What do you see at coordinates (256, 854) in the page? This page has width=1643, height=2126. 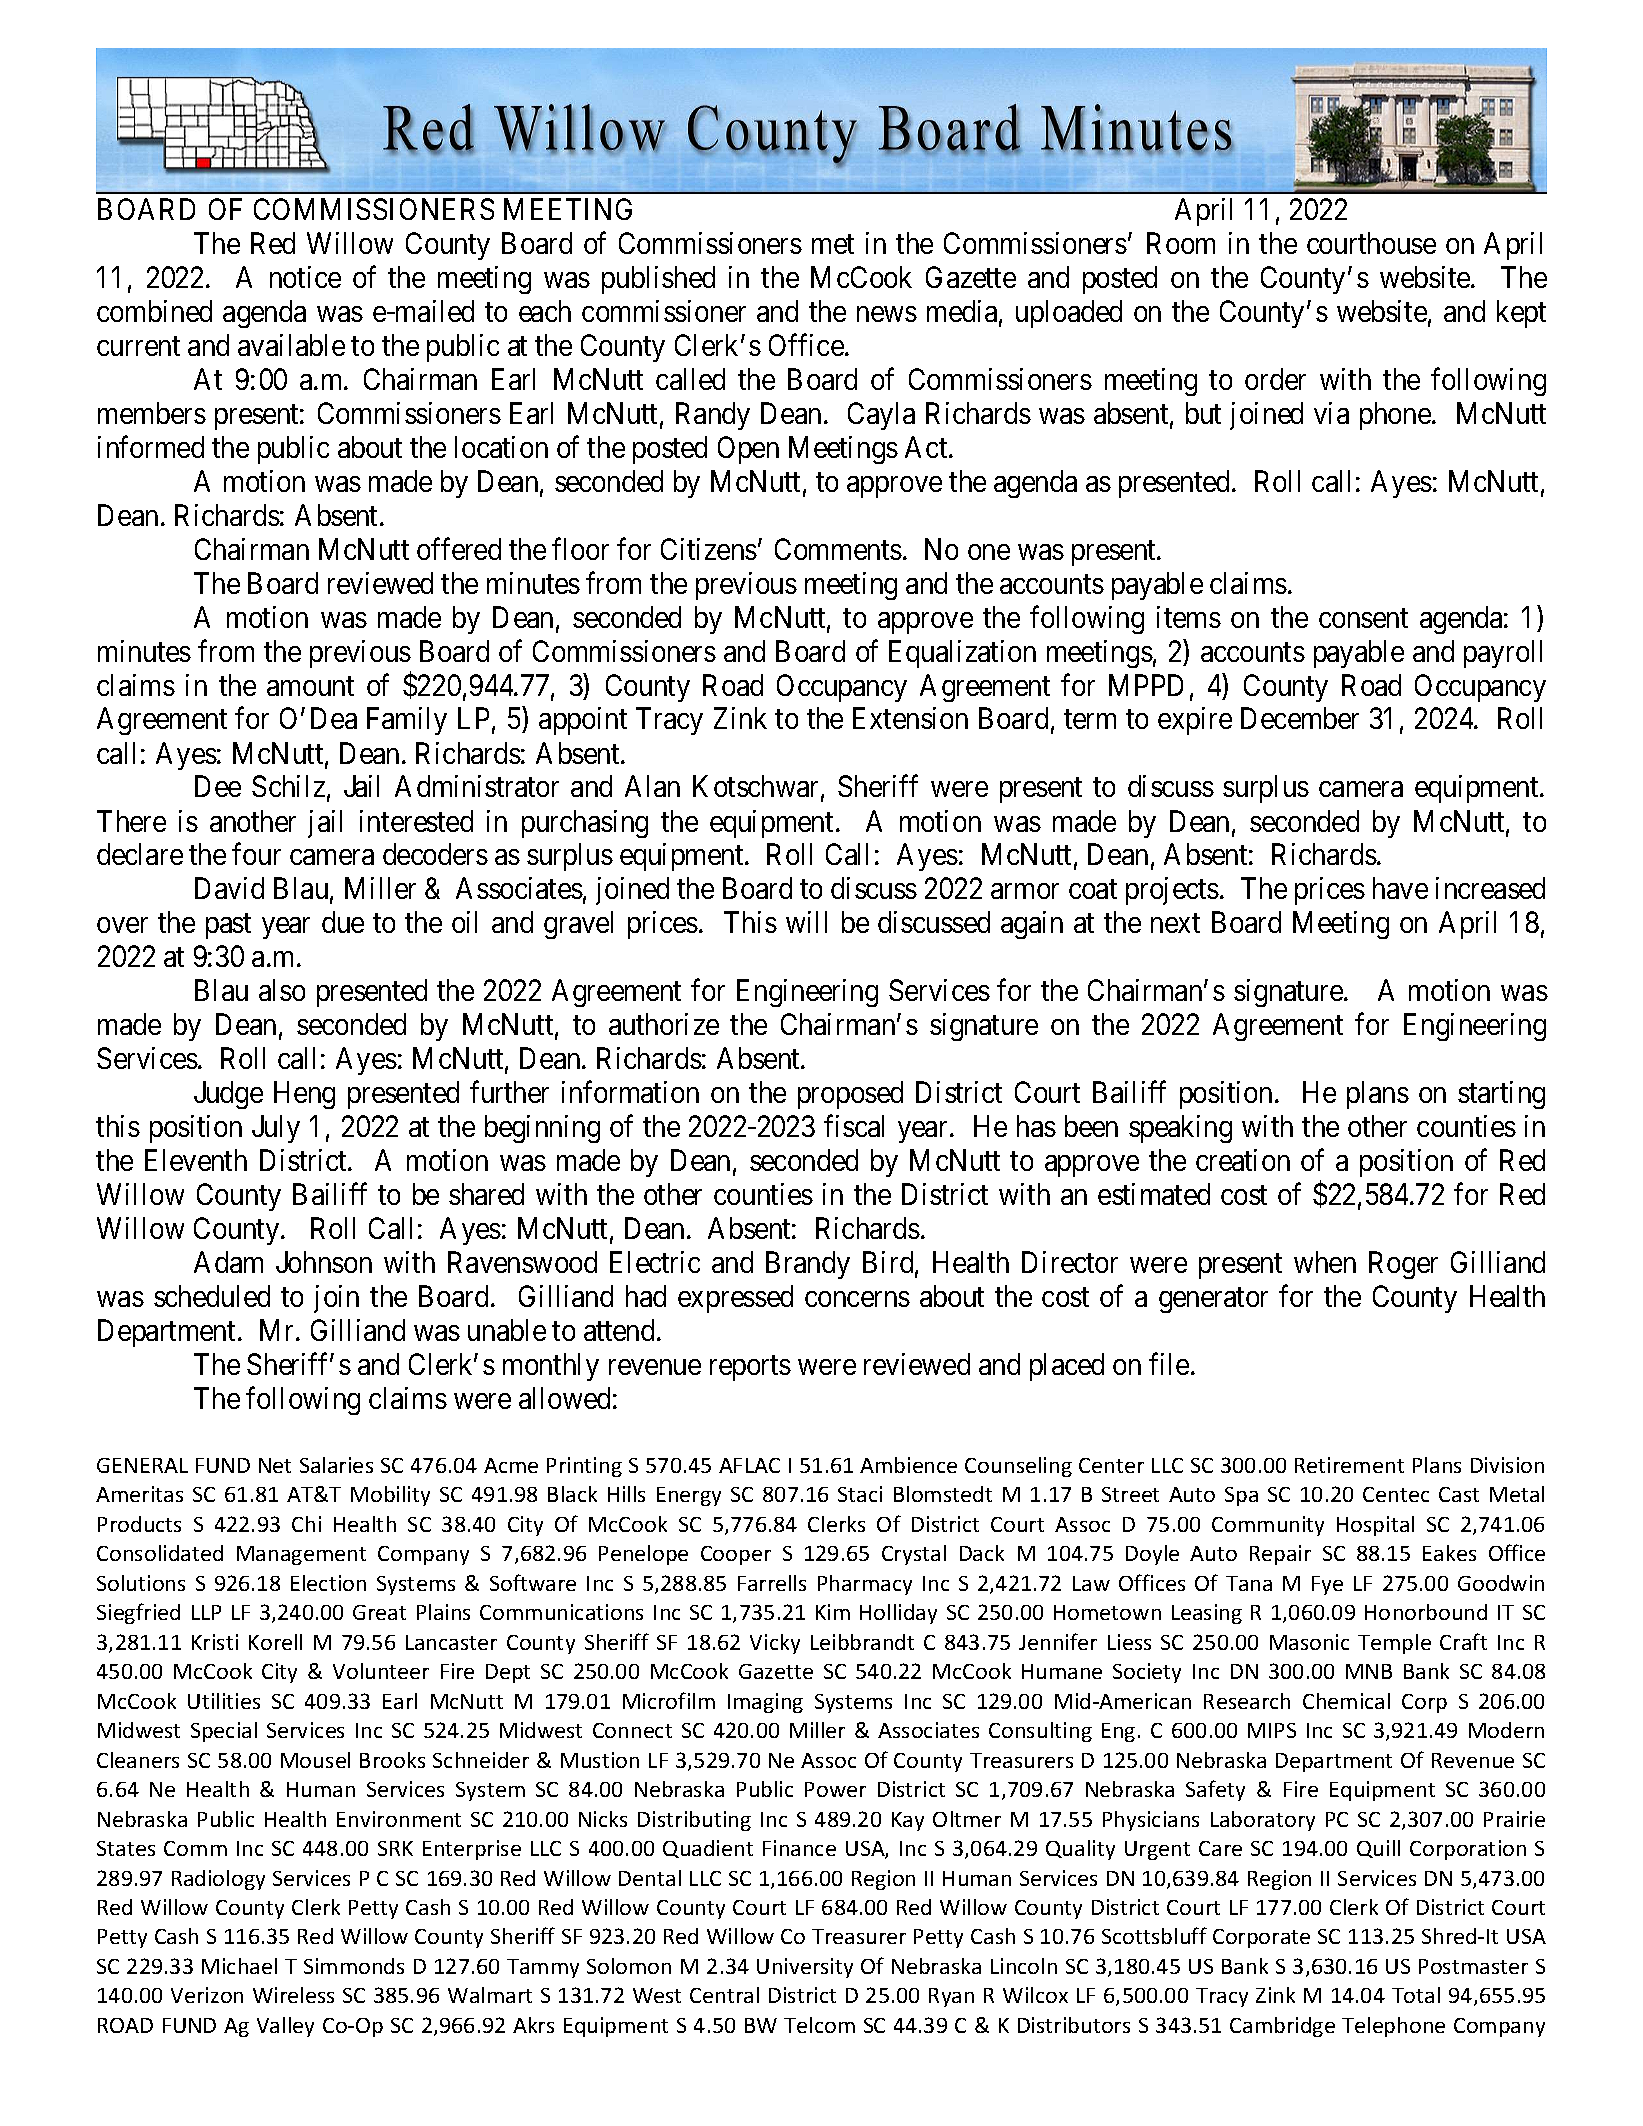 I see `four` at bounding box center [256, 854].
